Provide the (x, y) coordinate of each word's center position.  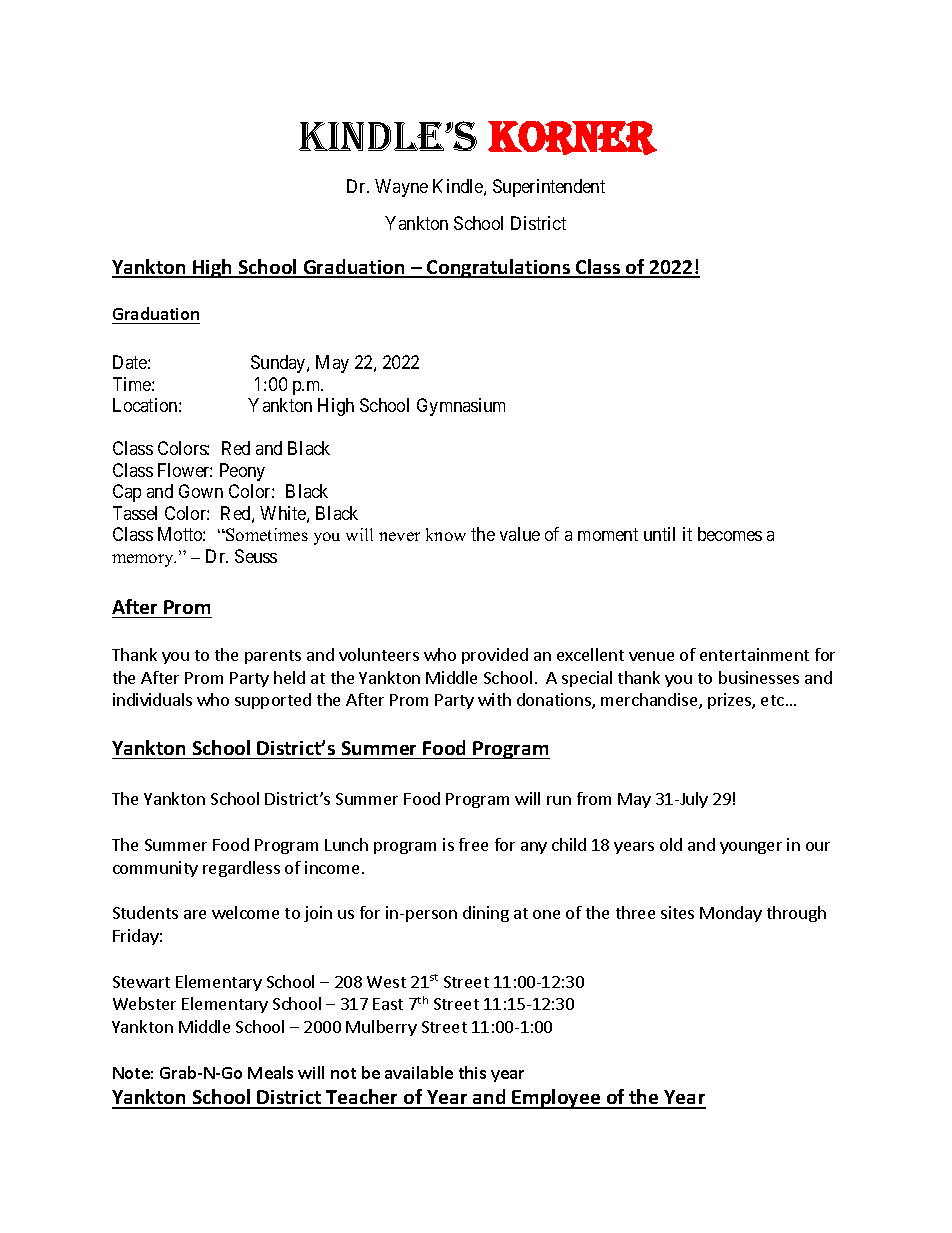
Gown (201, 491)
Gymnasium (461, 407)
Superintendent (549, 188)
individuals (152, 699)
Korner (572, 138)
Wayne (401, 188)
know (446, 534)
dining (486, 914)
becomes (730, 534)
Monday (731, 914)
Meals (270, 1072)
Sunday (279, 364)
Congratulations (498, 268)
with (494, 699)
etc (772, 700)
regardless (241, 869)
